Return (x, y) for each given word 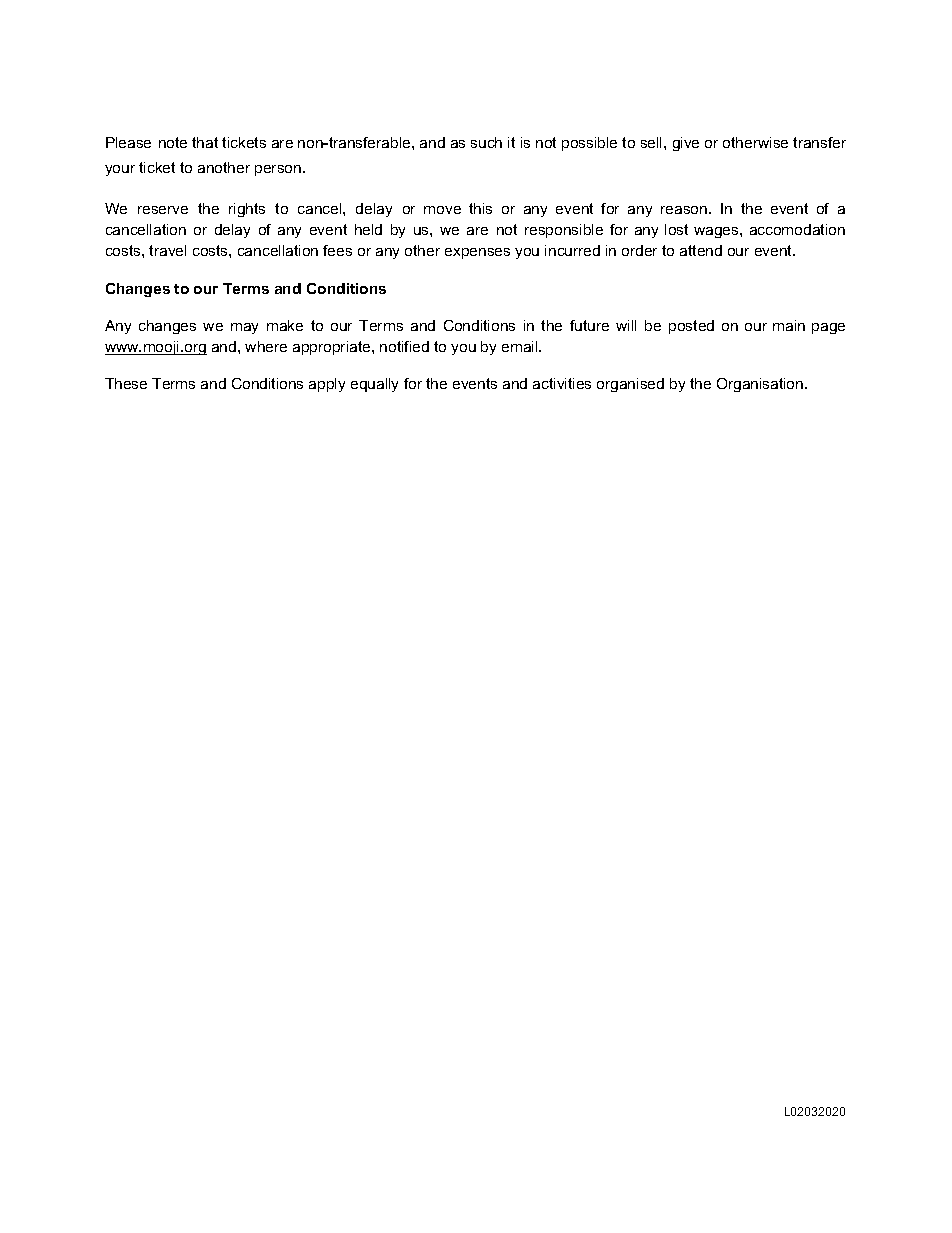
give (686, 144)
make (285, 325)
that (205, 142)
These (126, 383)
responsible (564, 231)
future (589, 325)
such (486, 142)
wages (717, 232)
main (789, 325)
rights (247, 210)
